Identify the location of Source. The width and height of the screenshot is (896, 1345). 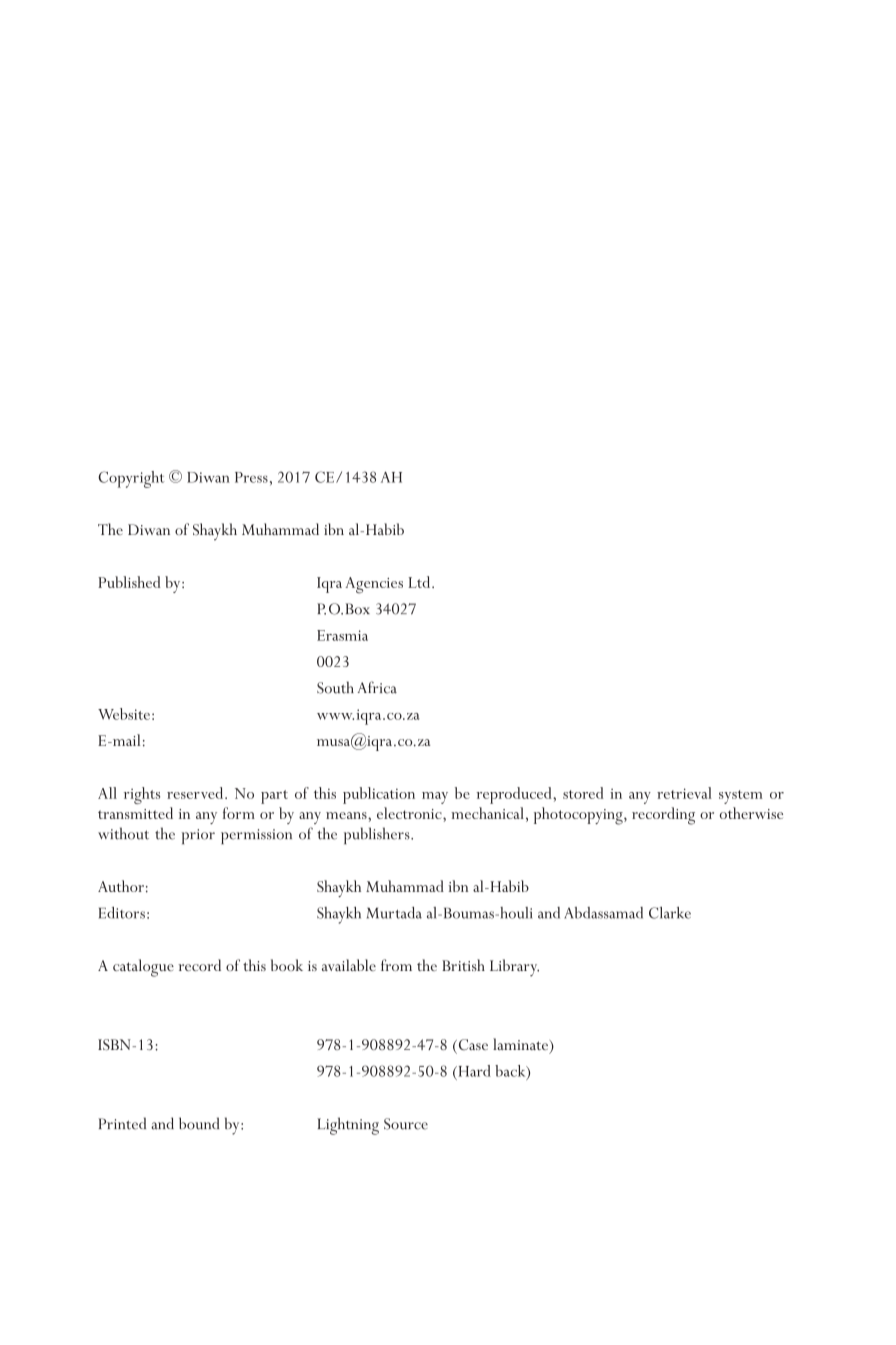
(406, 1124).
